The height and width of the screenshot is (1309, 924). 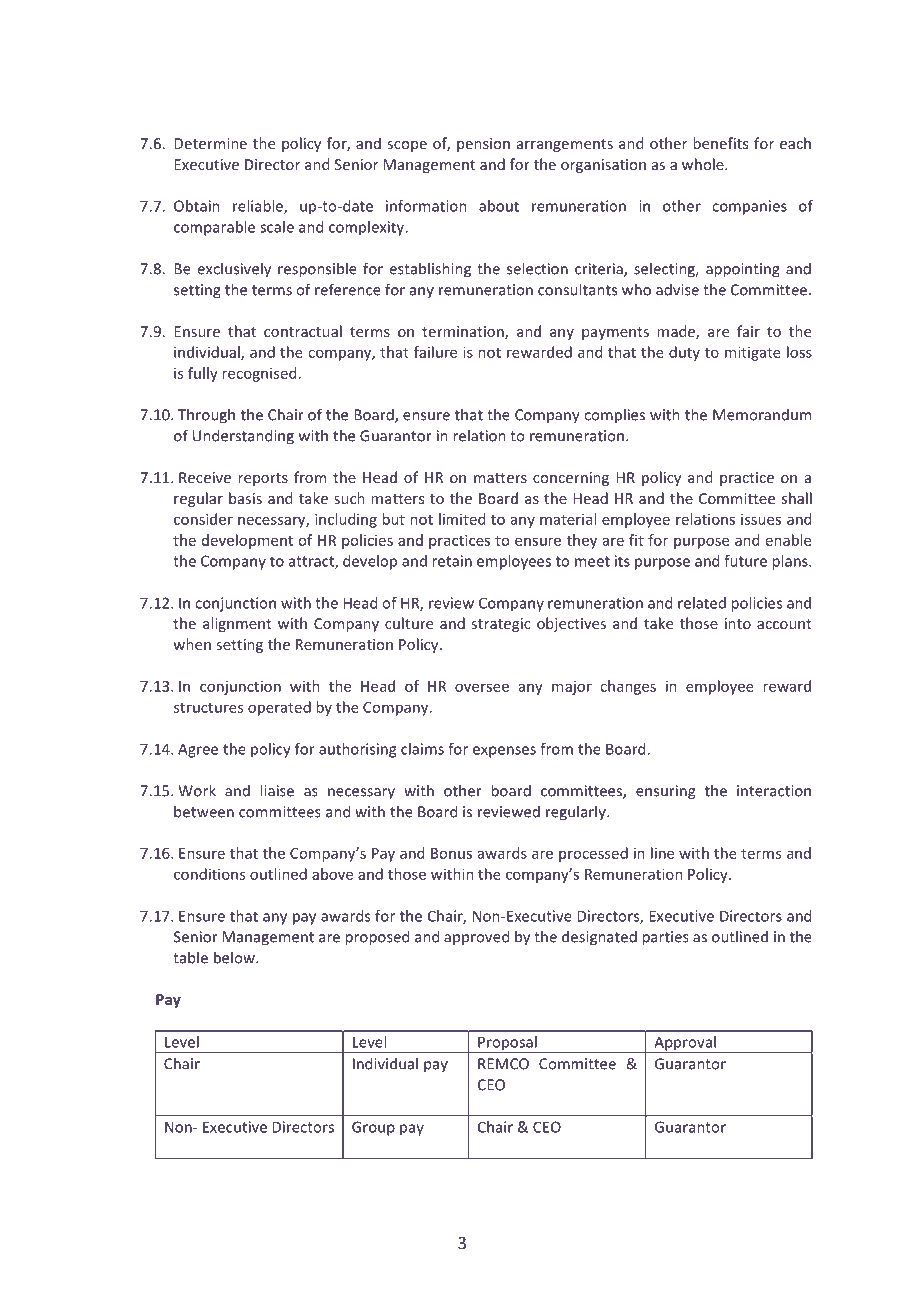 What do you see at coordinates (259, 207) in the screenshot?
I see `reliable` at bounding box center [259, 207].
